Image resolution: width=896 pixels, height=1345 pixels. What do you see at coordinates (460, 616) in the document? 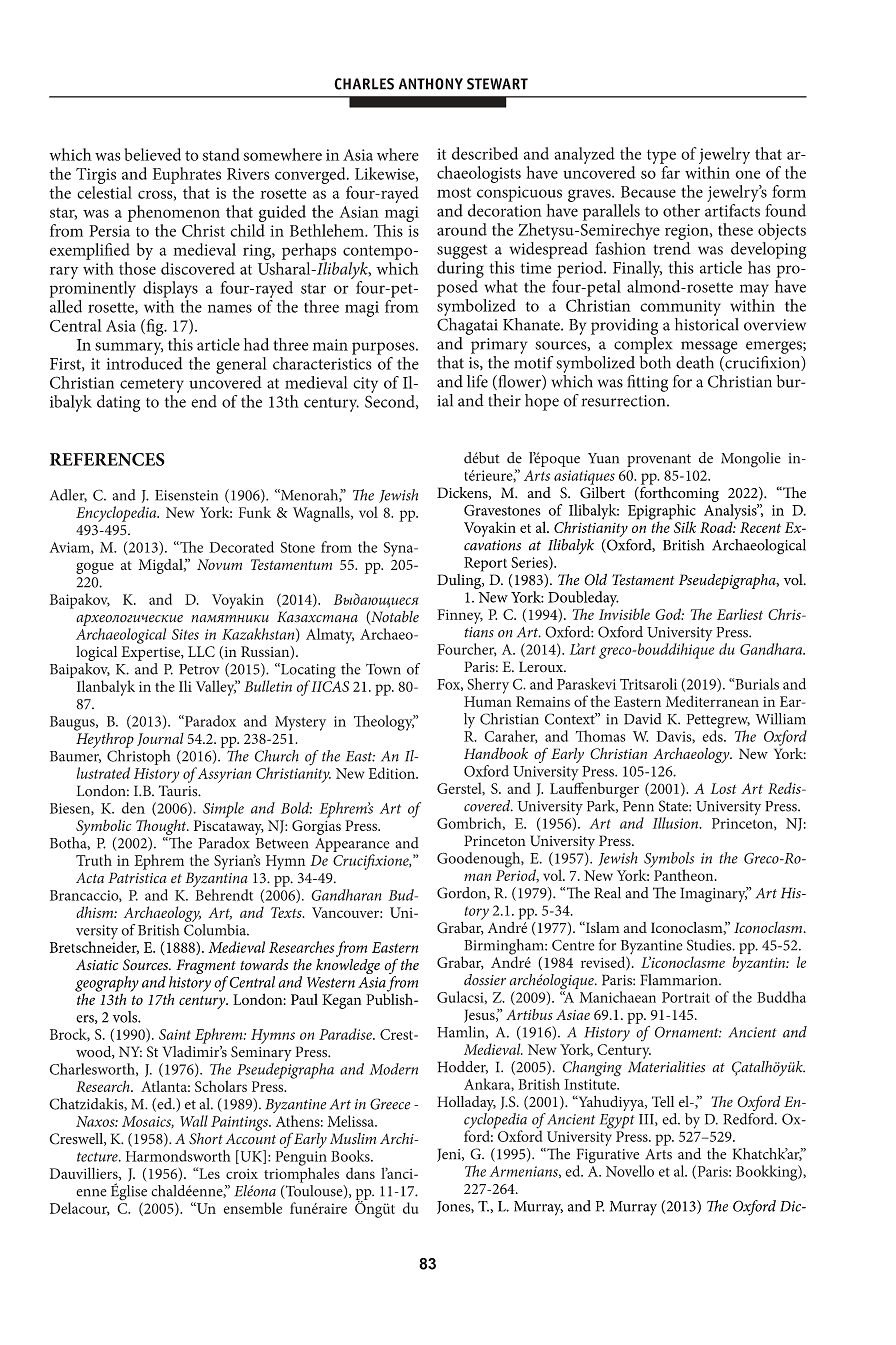
I see `Finney` at bounding box center [460, 616].
